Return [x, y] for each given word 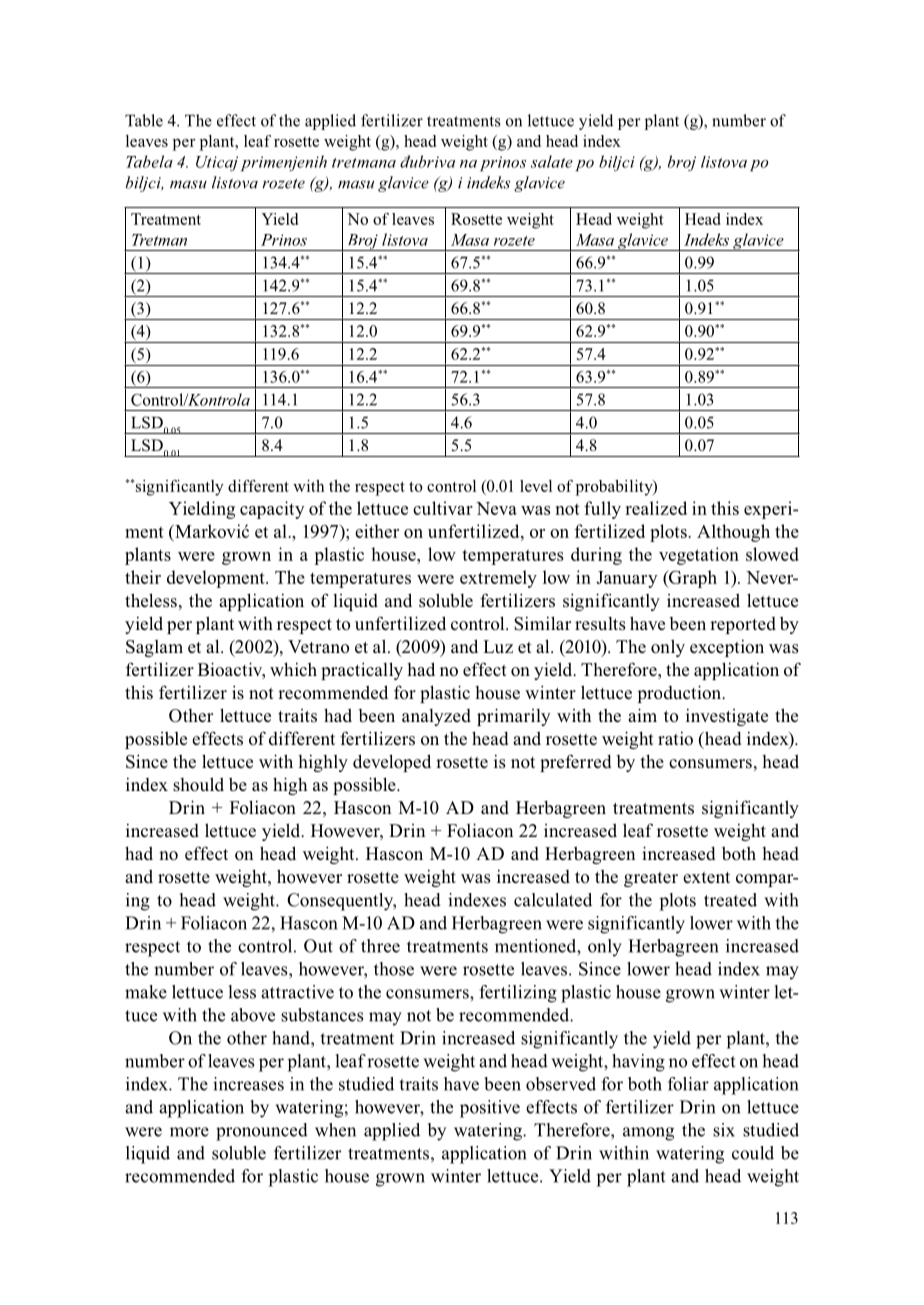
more [189, 1132]
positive [490, 1109]
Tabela [149, 161]
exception [727, 648]
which [293, 669]
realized [656, 508]
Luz [498, 646]
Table [144, 120]
